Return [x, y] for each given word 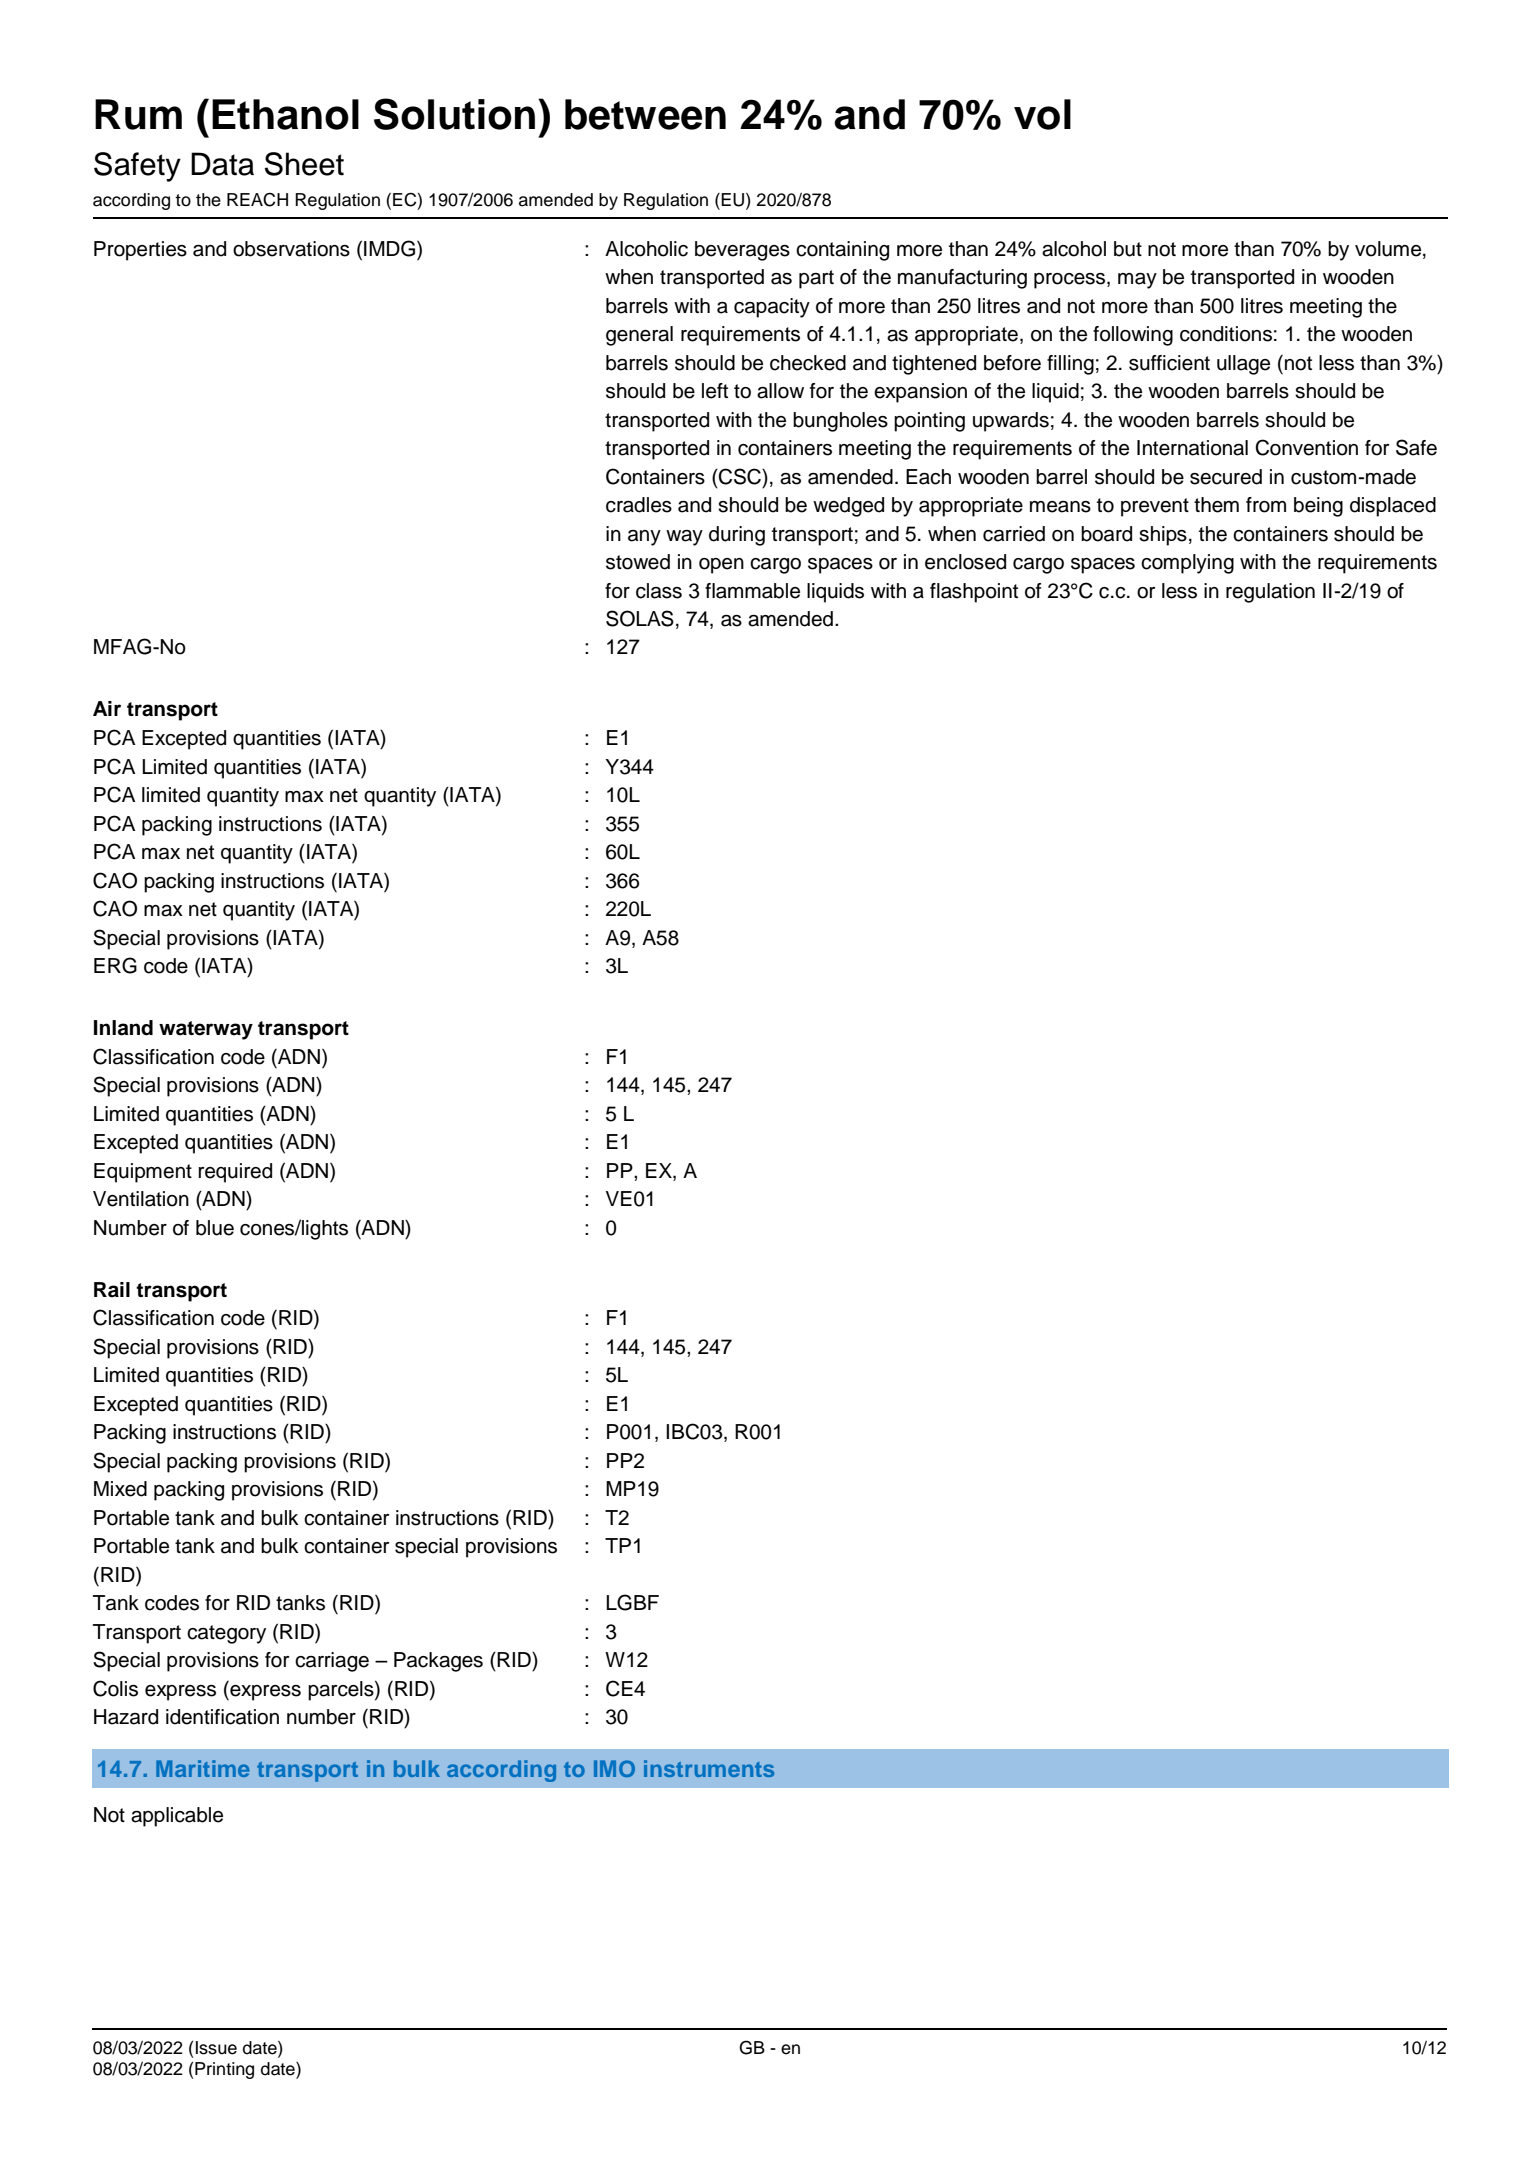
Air [107, 708]
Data [222, 164]
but [1128, 249]
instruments [709, 1768]
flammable [752, 591]
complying [1187, 564]
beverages [742, 251]
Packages [438, 1662]
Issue [216, 2048]
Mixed [120, 1489]
